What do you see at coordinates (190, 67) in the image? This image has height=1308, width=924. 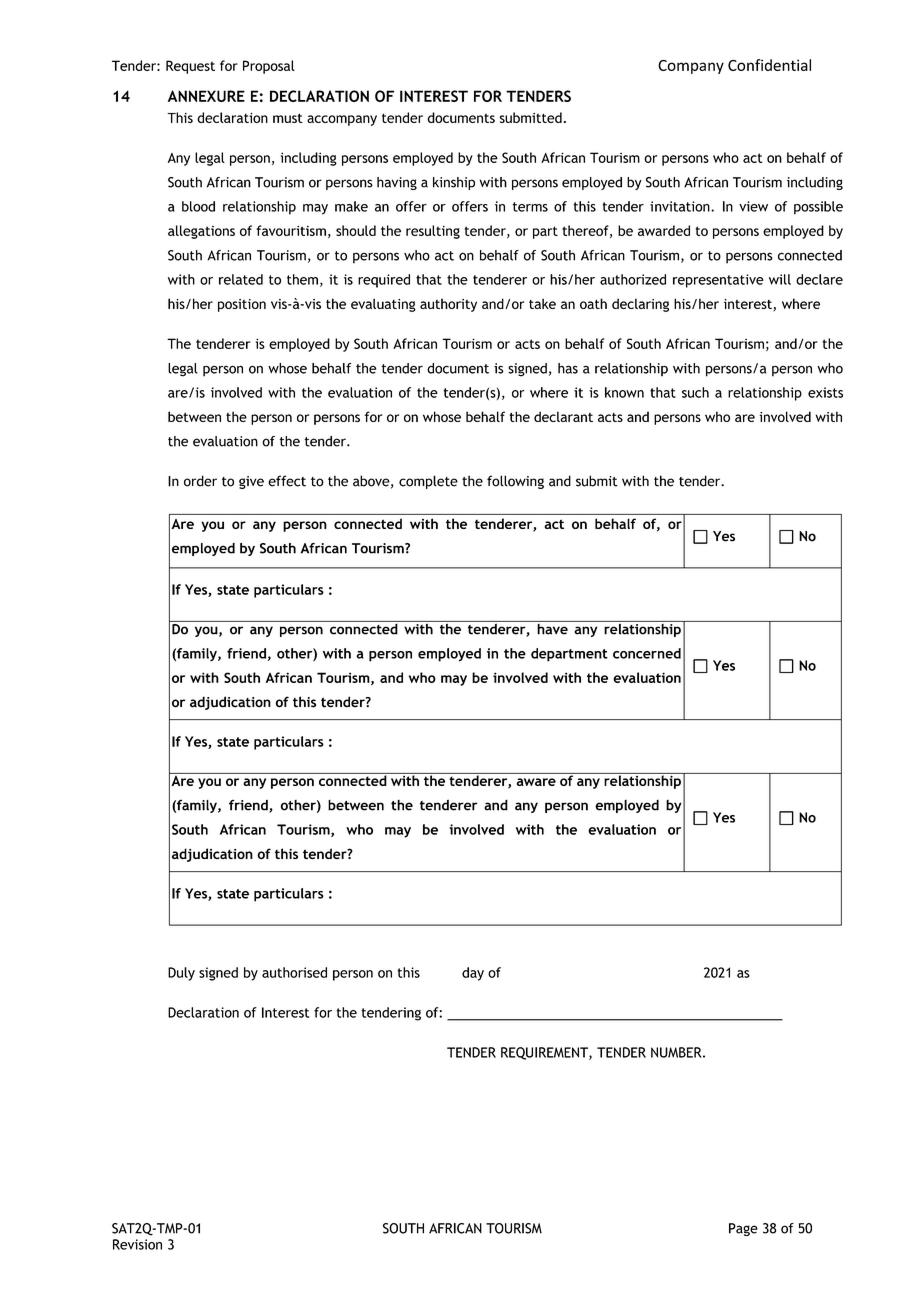 I see `Request` at bounding box center [190, 67].
